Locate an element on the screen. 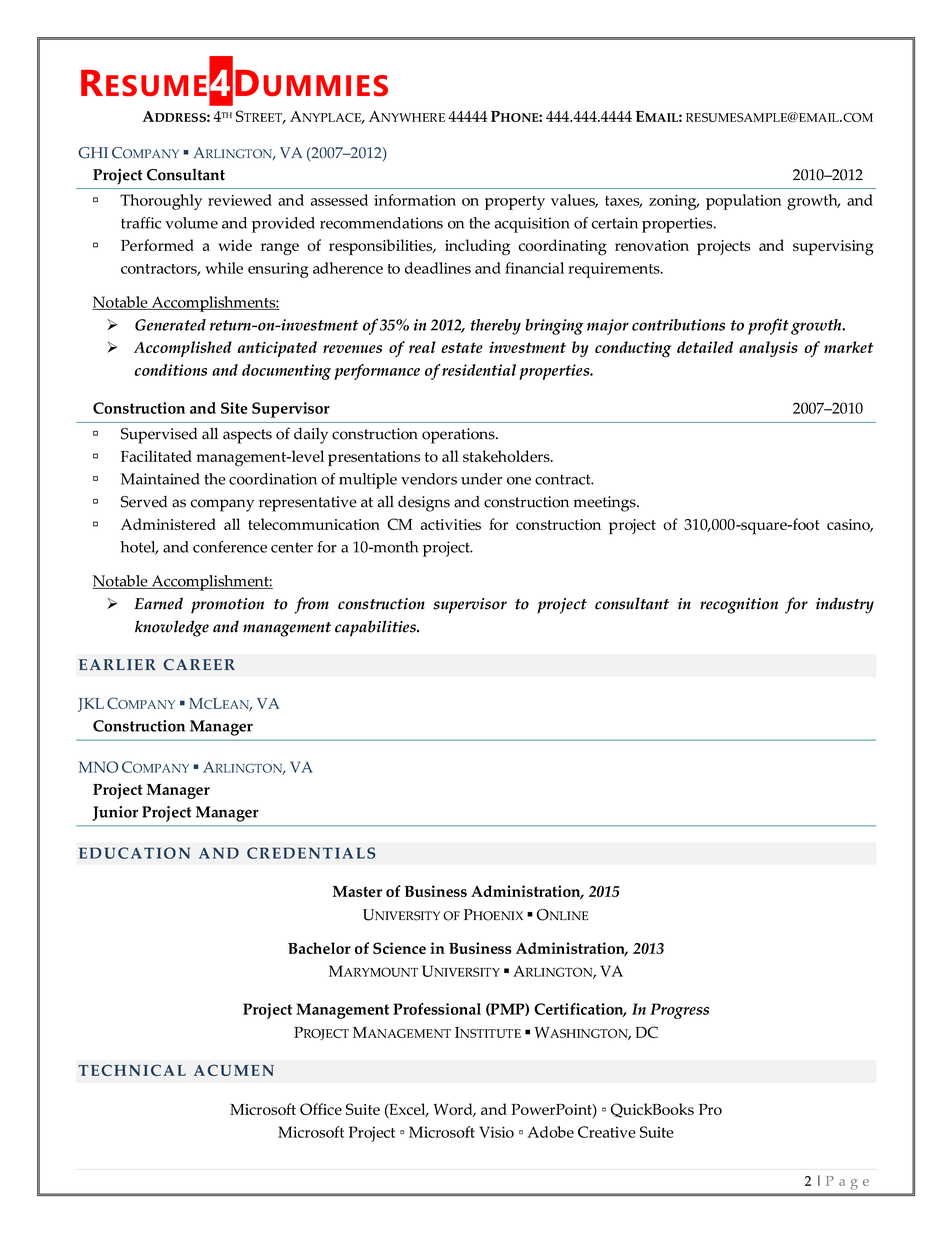 The width and height of the screenshot is (952, 1233). operations is located at coordinates (459, 436).
